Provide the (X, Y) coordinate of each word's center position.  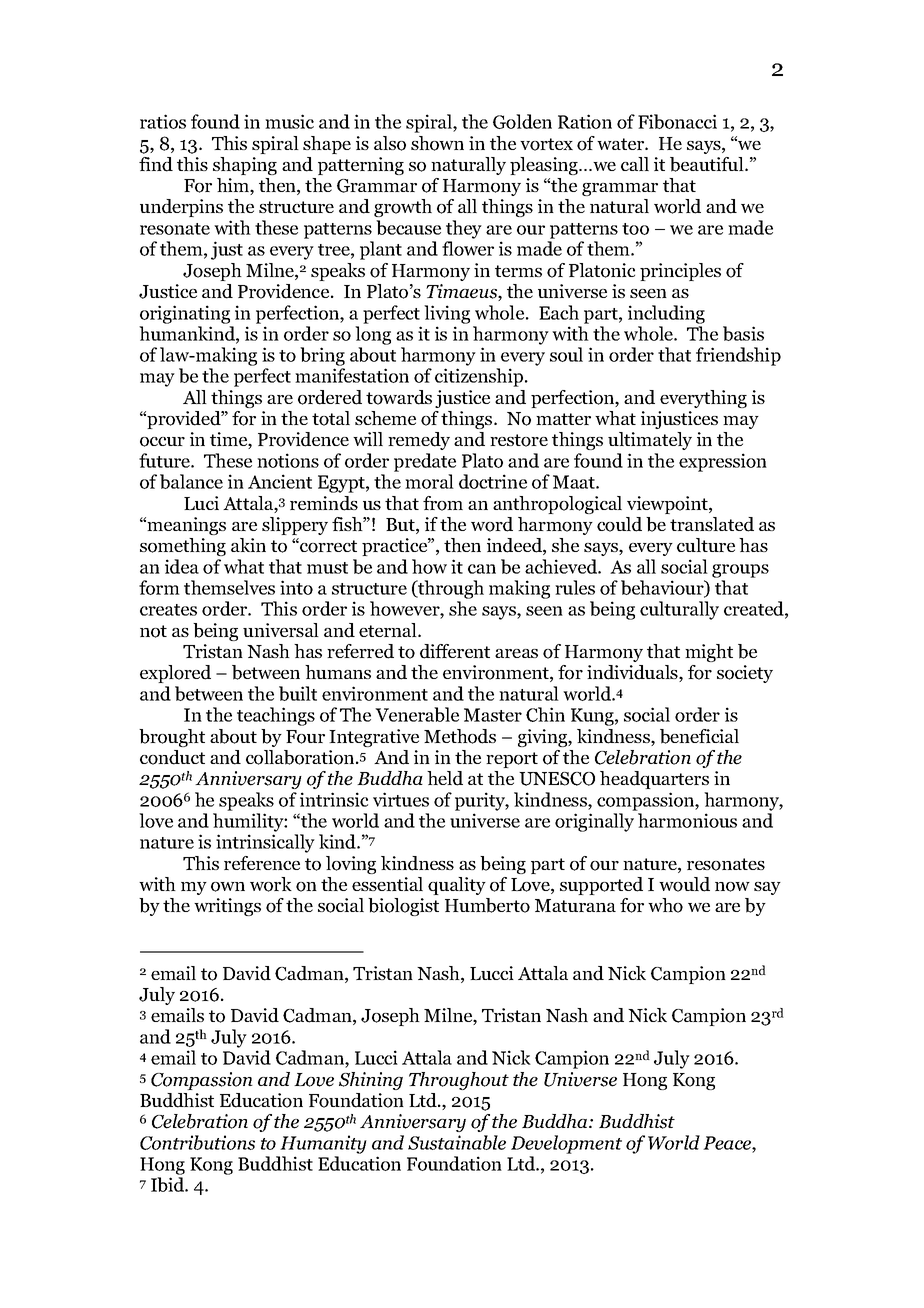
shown (437, 143)
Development (566, 1144)
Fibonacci (677, 121)
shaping (245, 166)
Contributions (197, 1142)
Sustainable (457, 1142)
